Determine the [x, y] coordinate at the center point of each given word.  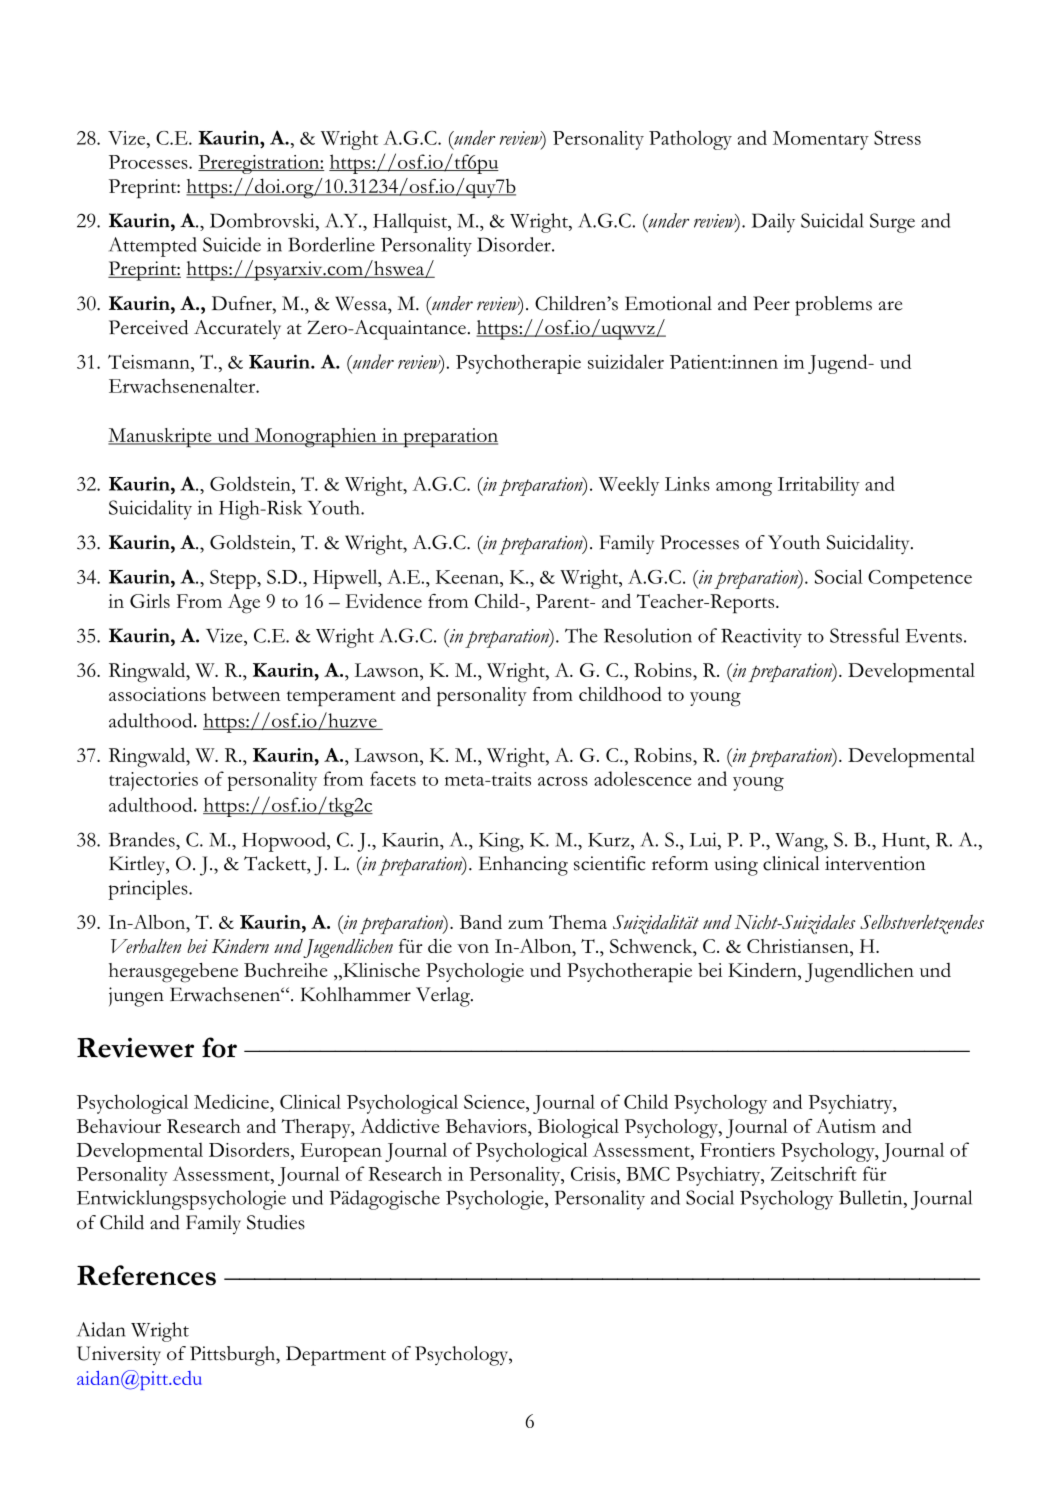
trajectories [153, 781]
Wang [800, 842]
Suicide [232, 244]
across [563, 781]
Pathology [690, 140]
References [146, 1275]
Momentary [821, 140]
